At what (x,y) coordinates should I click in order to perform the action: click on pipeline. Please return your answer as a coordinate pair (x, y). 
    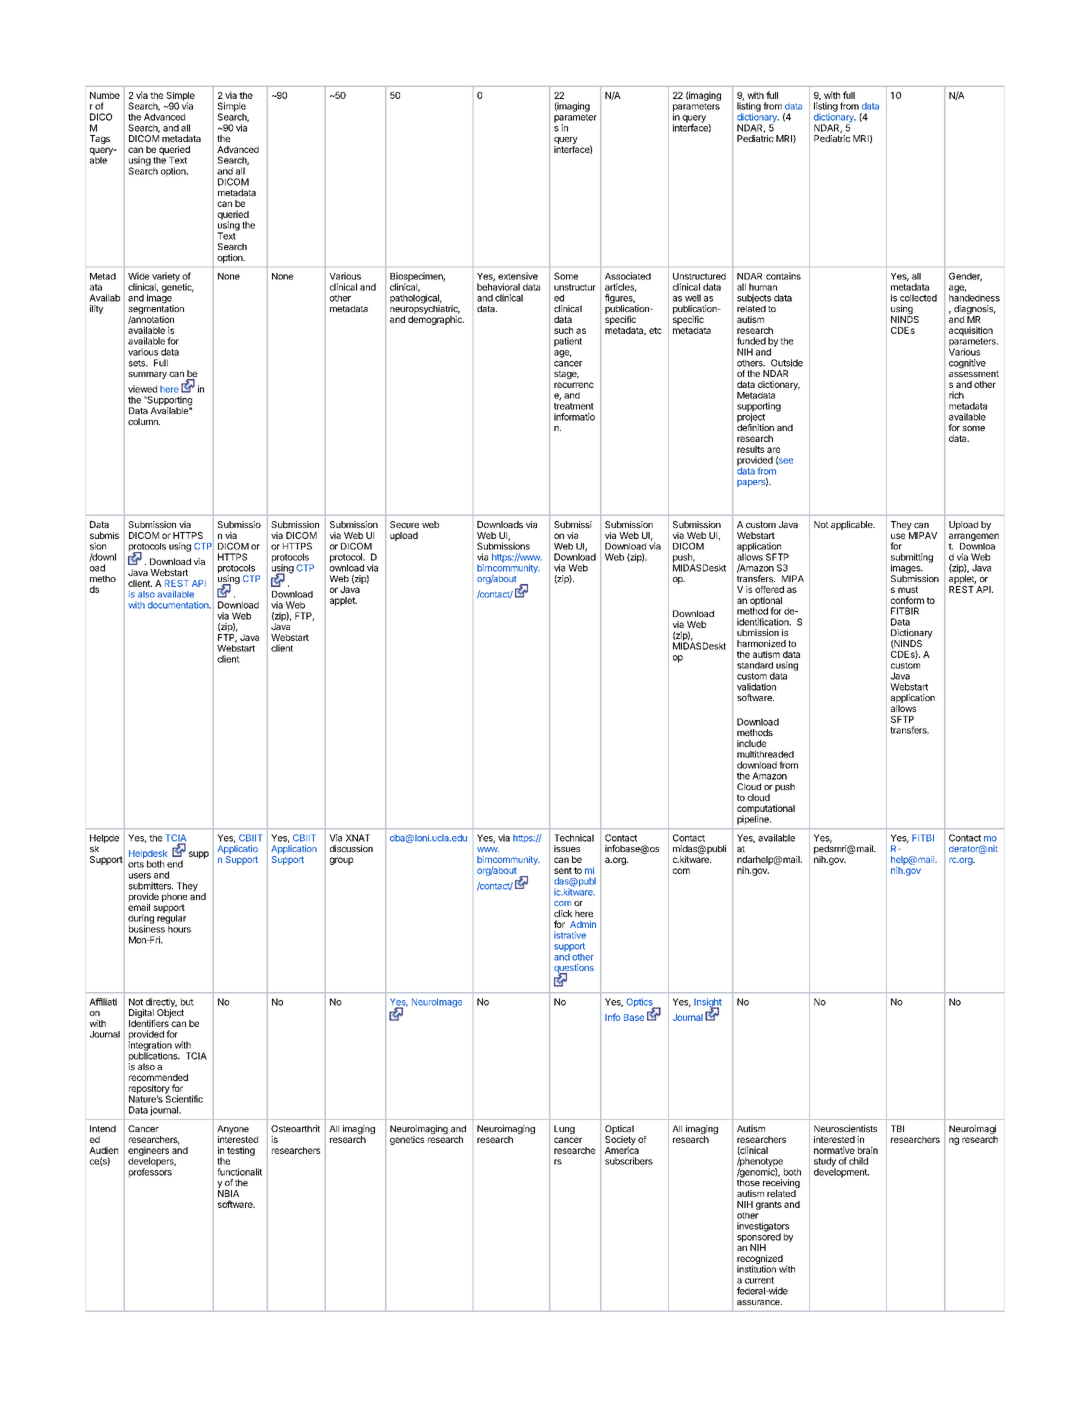
    Looking at the image, I should click on (754, 819).
